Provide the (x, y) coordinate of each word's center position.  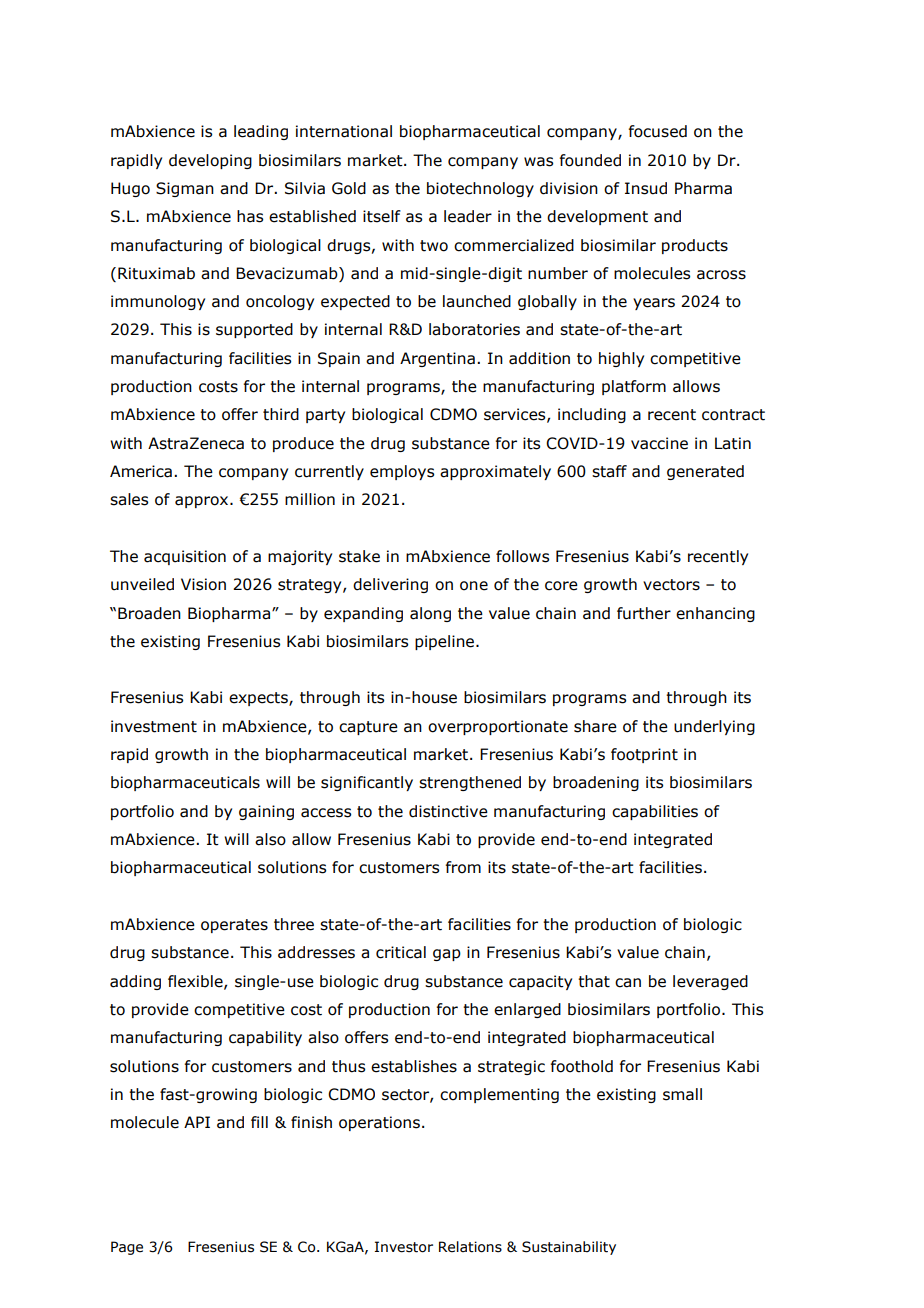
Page (127, 1248)
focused (658, 131)
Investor (404, 1247)
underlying (714, 727)
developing (210, 161)
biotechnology (480, 189)
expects (259, 699)
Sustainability (569, 1248)
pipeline (444, 642)
